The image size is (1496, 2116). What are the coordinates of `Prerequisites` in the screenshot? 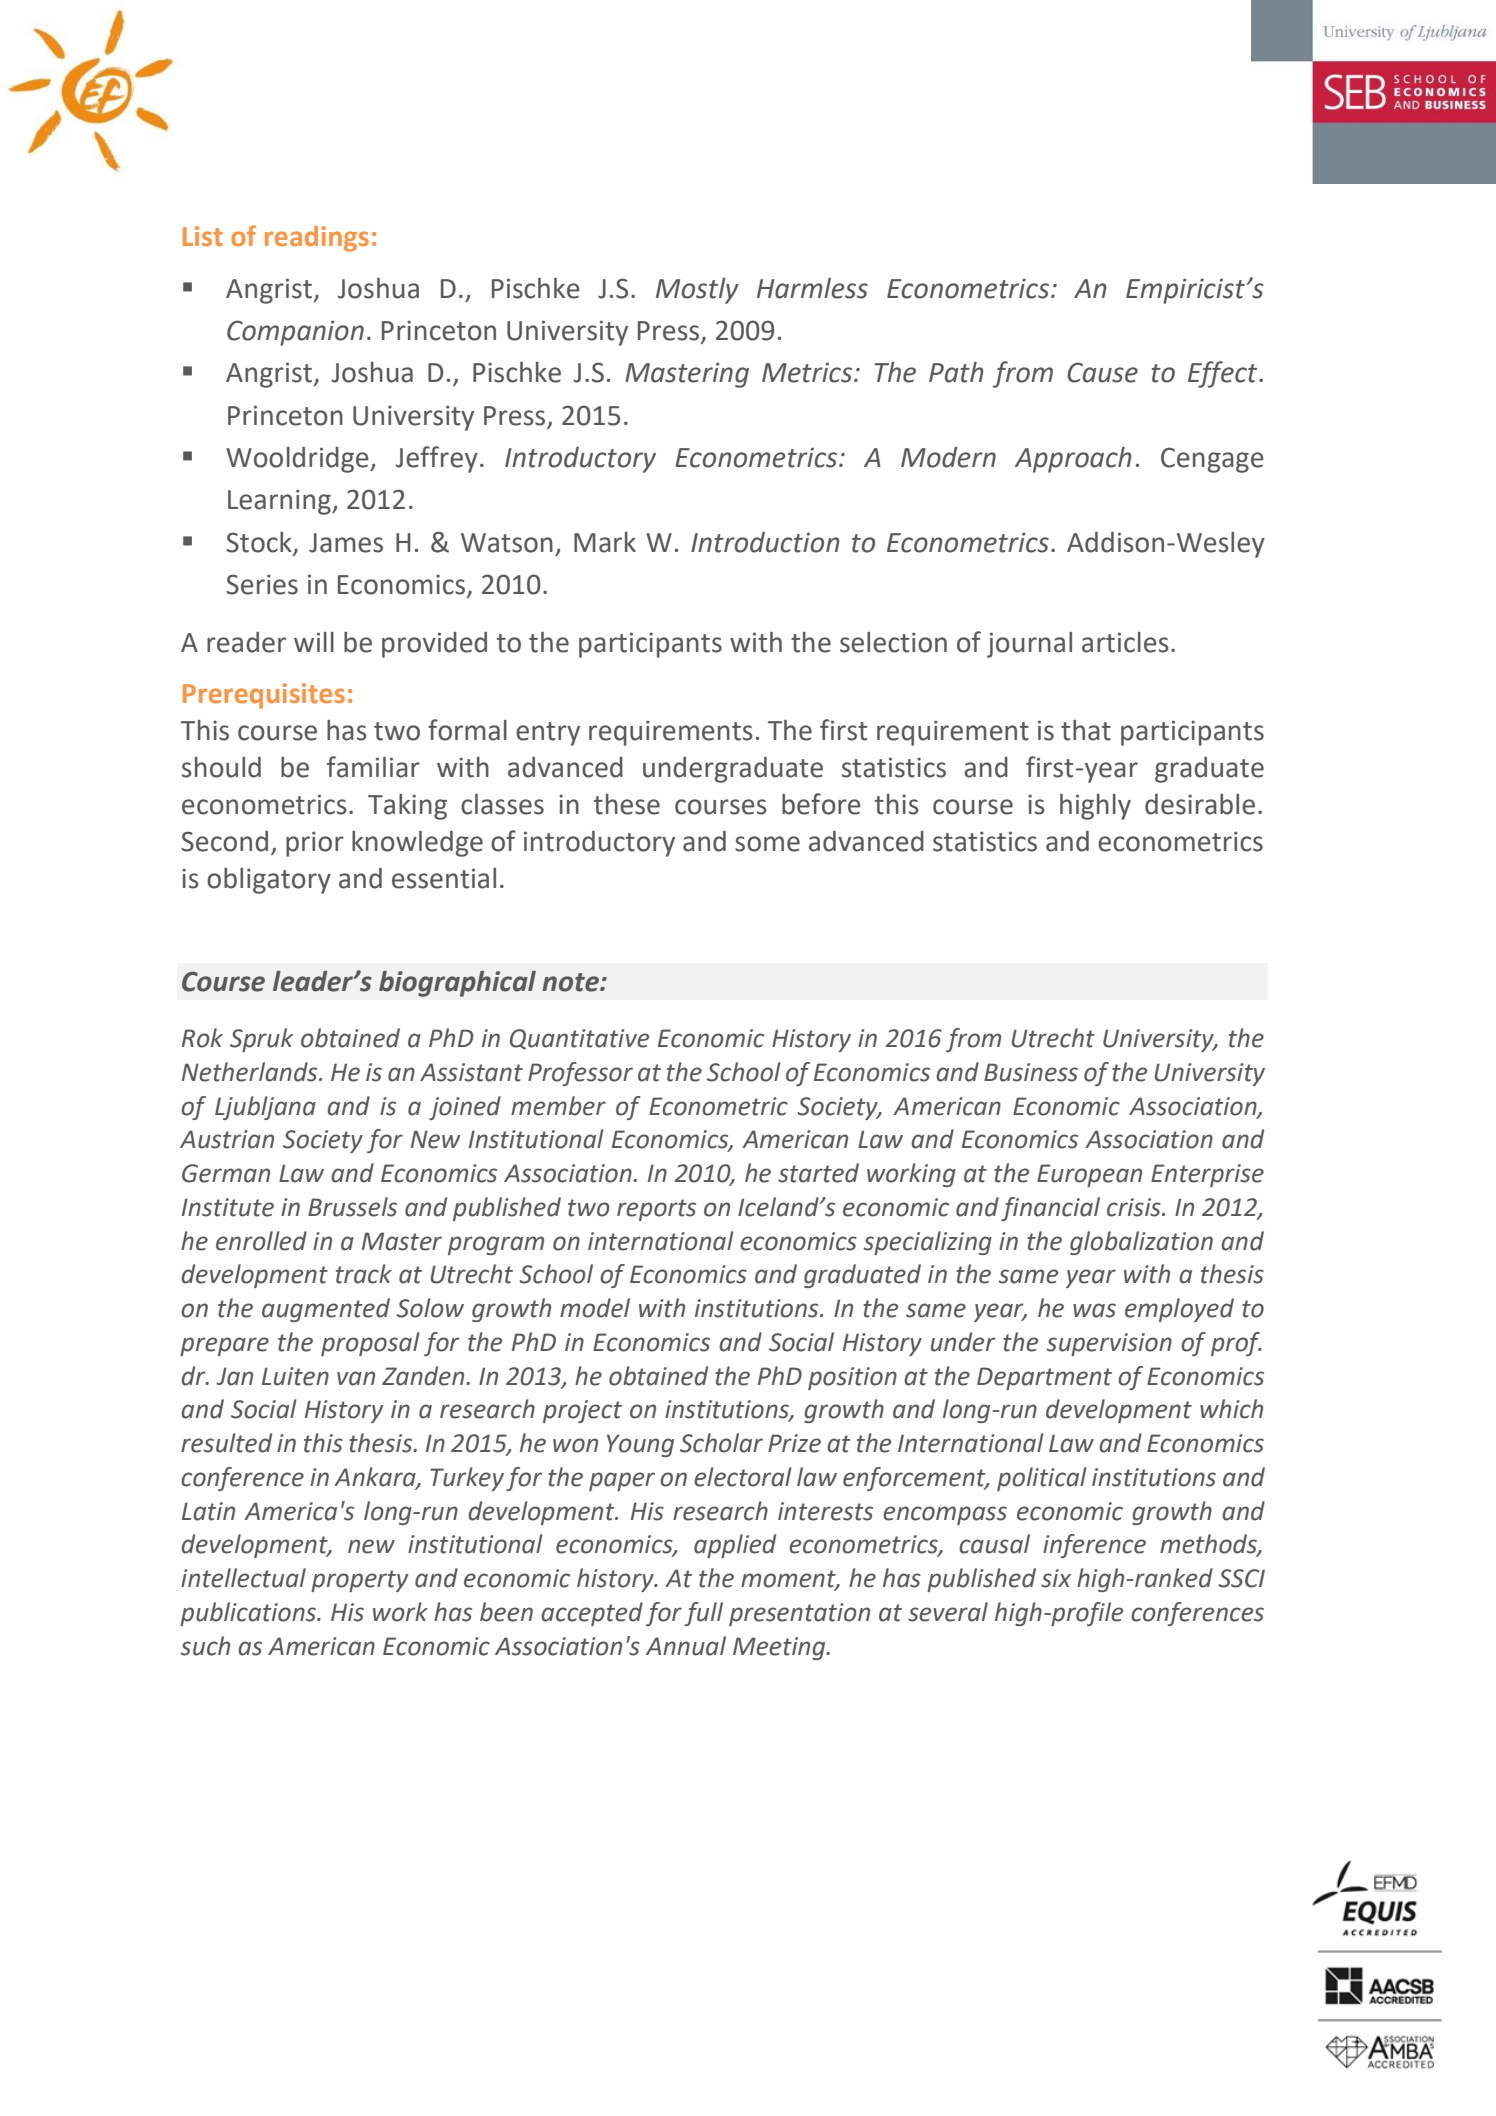 It's located at (264, 696).
